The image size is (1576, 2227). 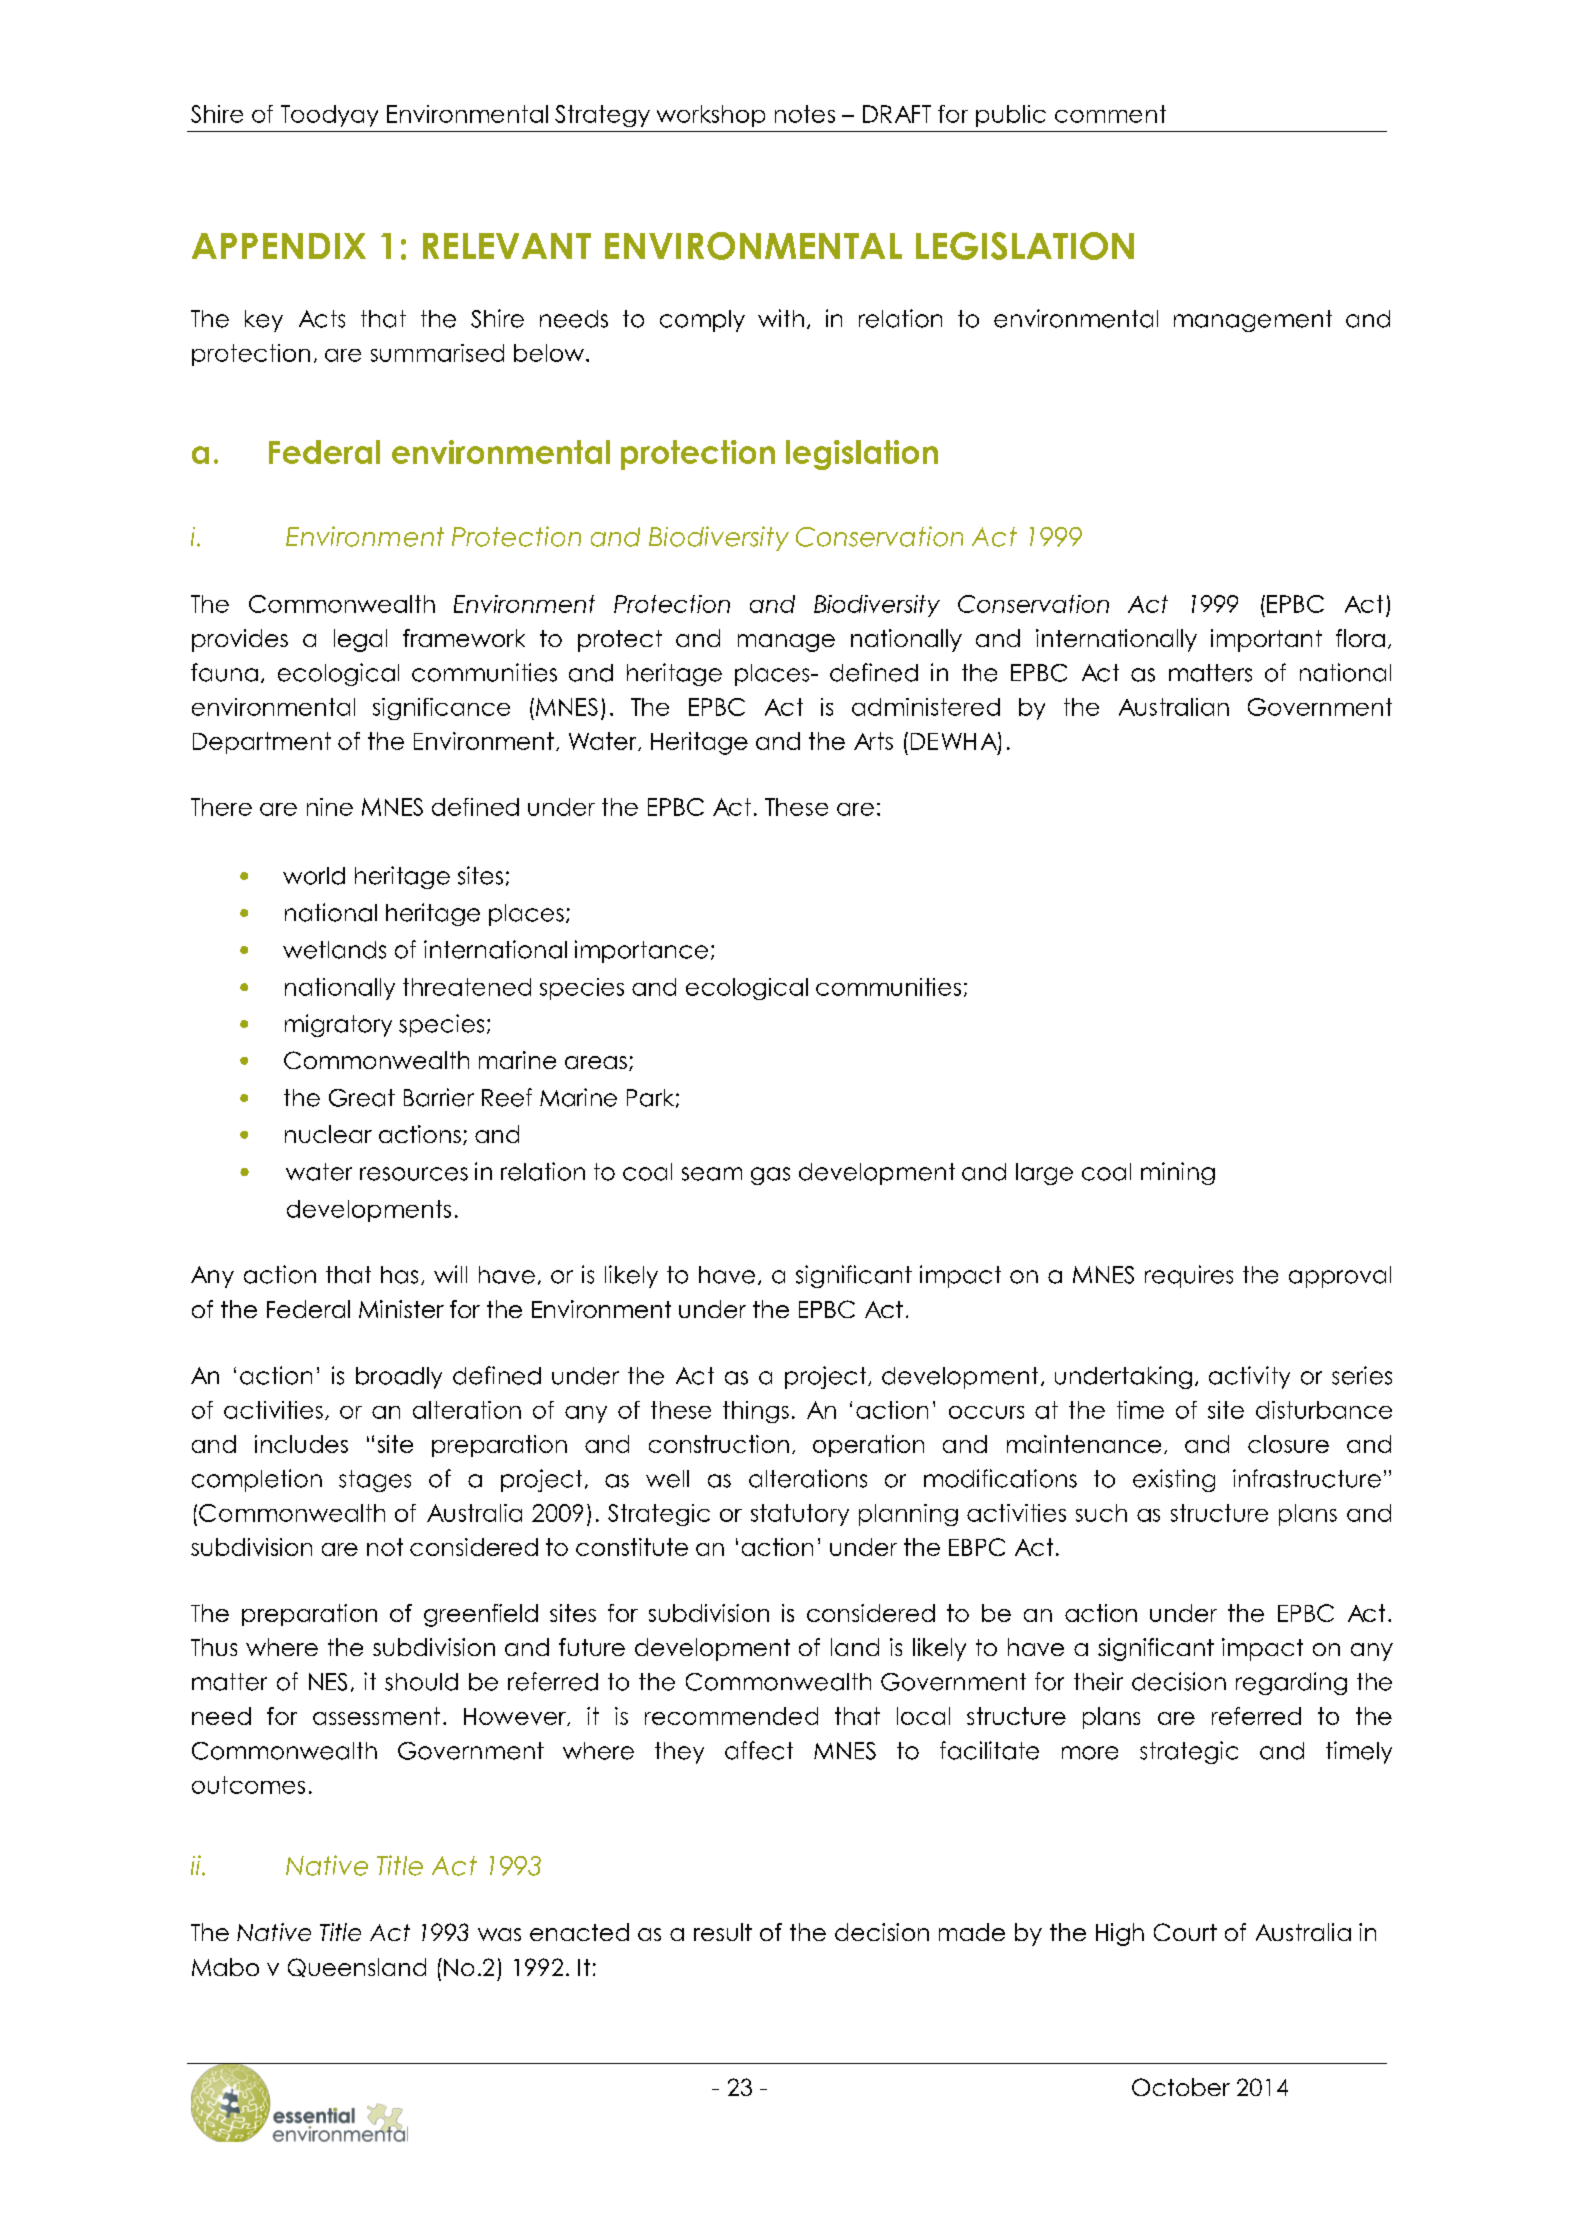 What do you see at coordinates (375, 1481) in the screenshot?
I see `stages` at bounding box center [375, 1481].
